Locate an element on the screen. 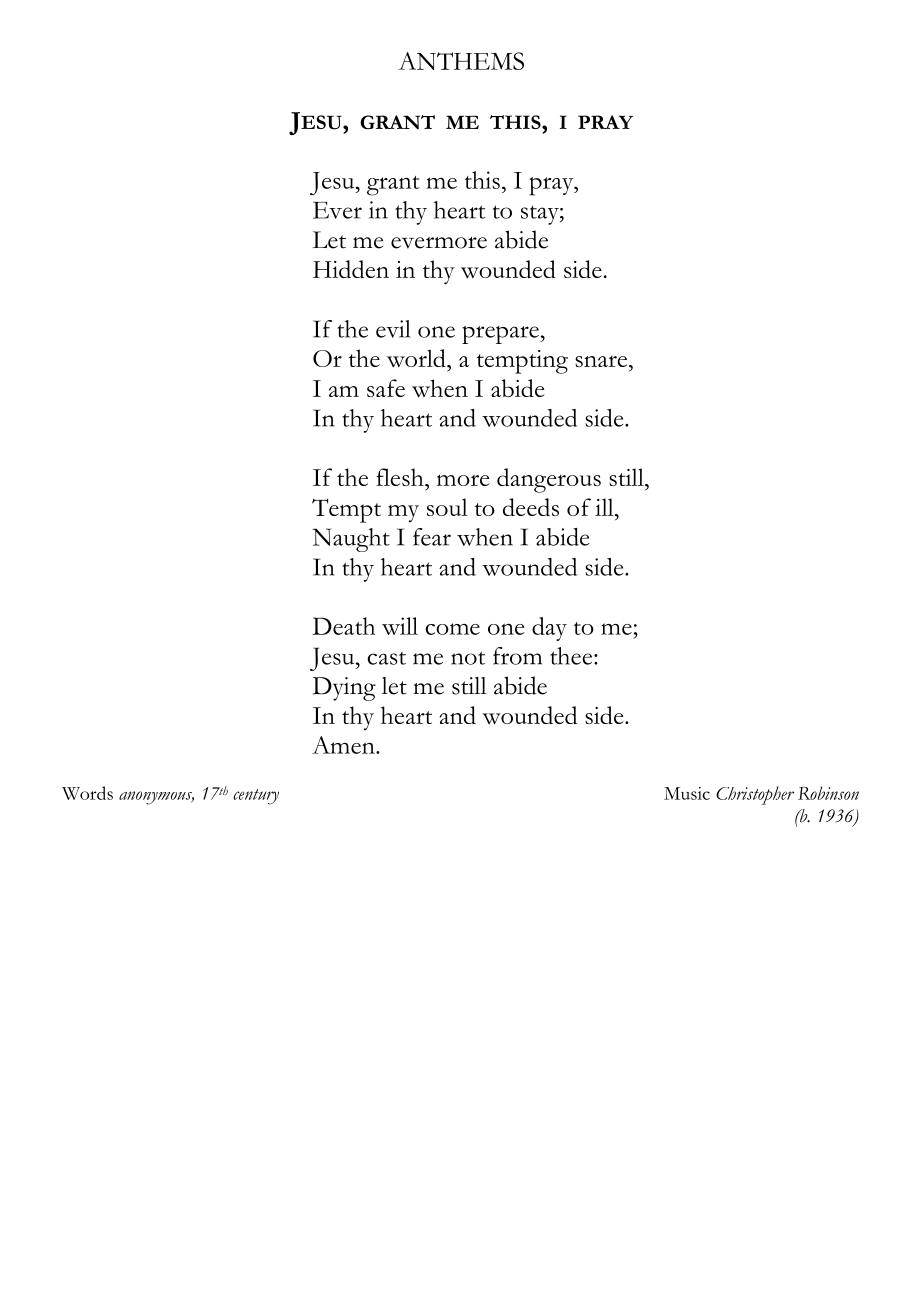  evil is located at coordinates (393, 329).
